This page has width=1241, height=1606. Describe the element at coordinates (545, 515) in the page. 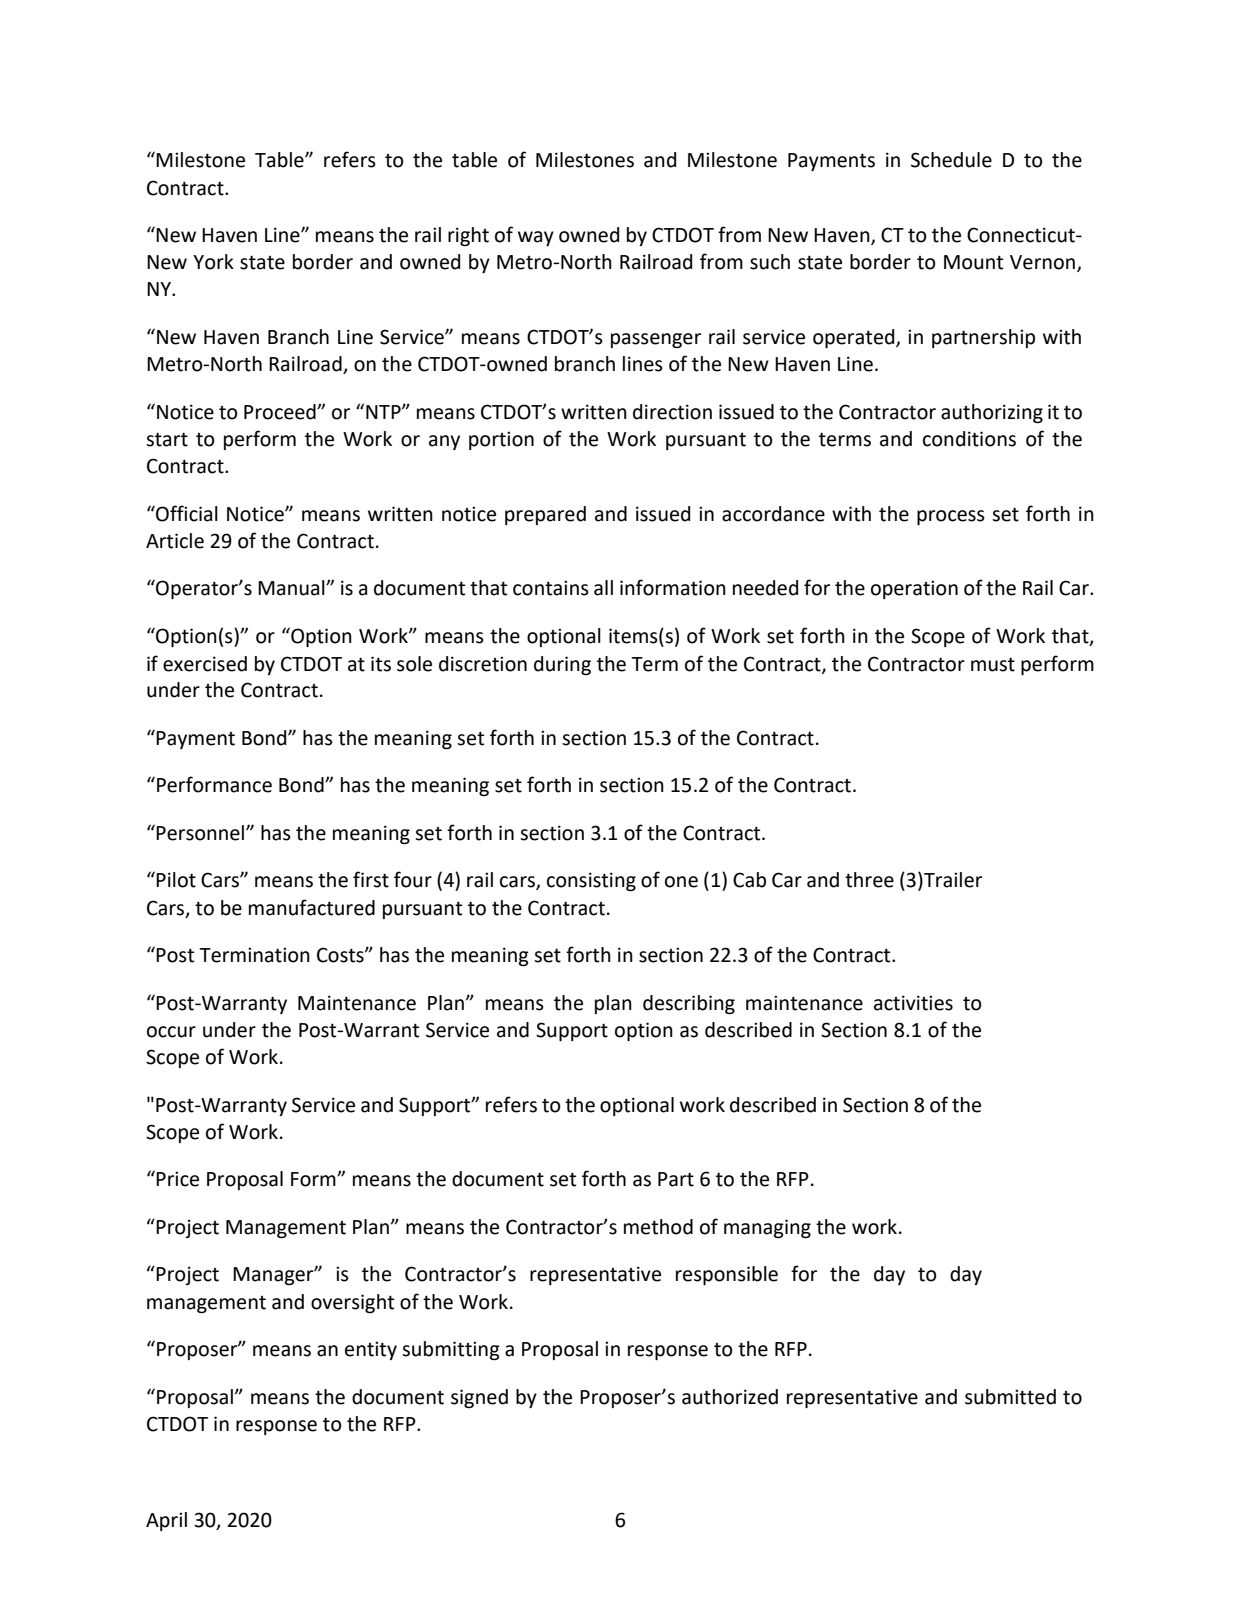

I see `prepared` at that location.
